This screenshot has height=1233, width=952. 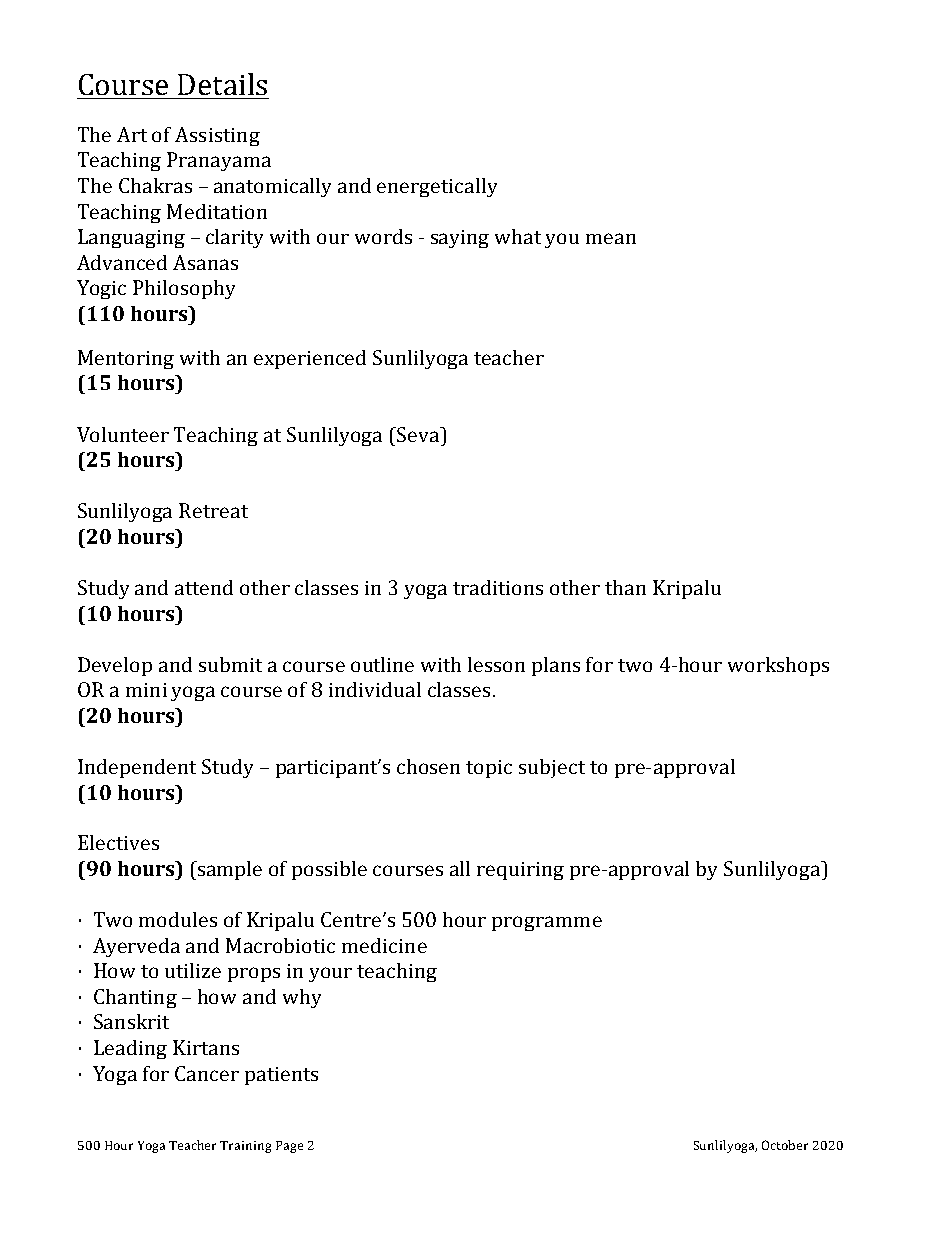 I want to click on attend, so click(x=204, y=587).
